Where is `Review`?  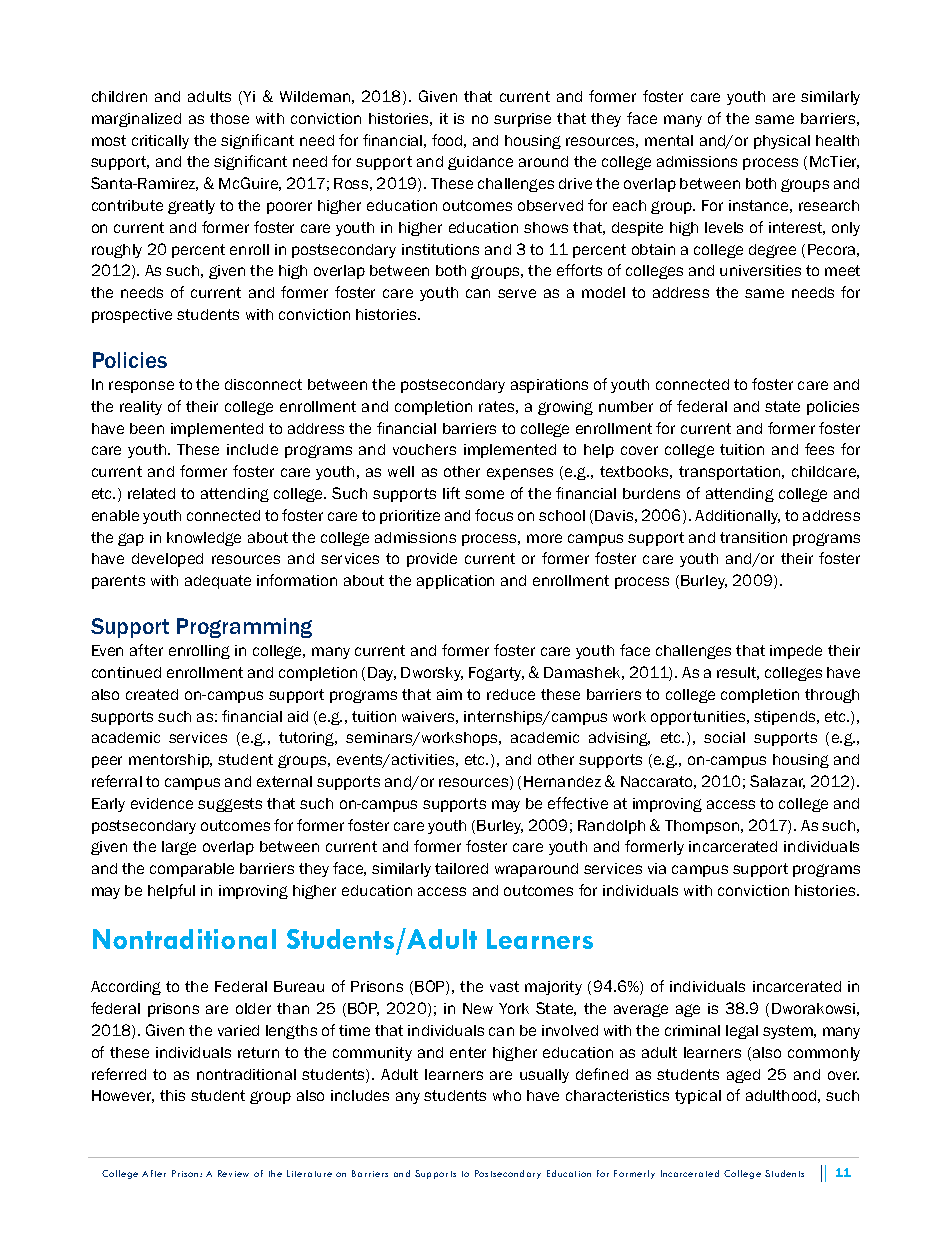
Review is located at coordinates (233, 1173).
